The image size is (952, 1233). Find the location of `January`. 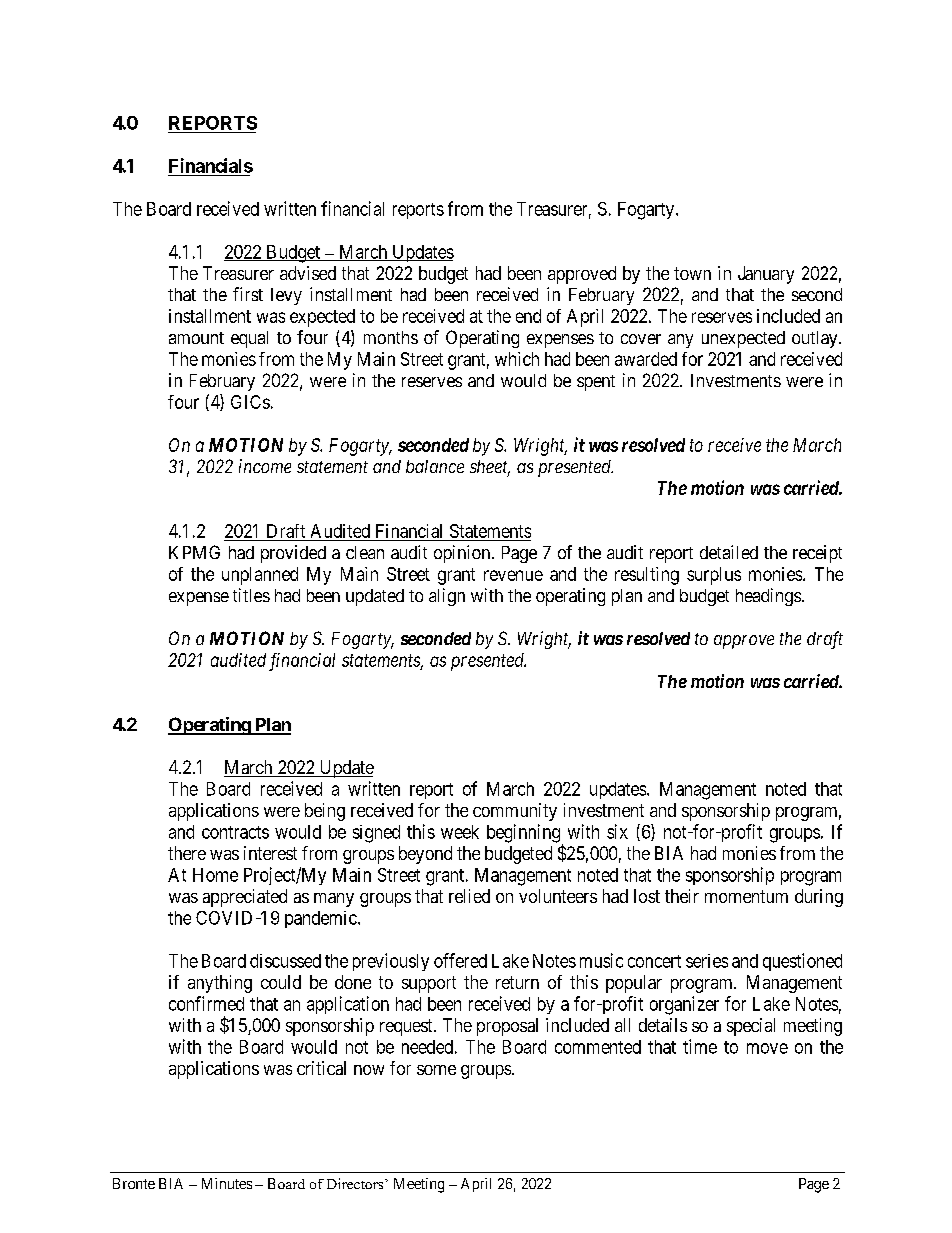

January is located at coordinates (766, 275).
